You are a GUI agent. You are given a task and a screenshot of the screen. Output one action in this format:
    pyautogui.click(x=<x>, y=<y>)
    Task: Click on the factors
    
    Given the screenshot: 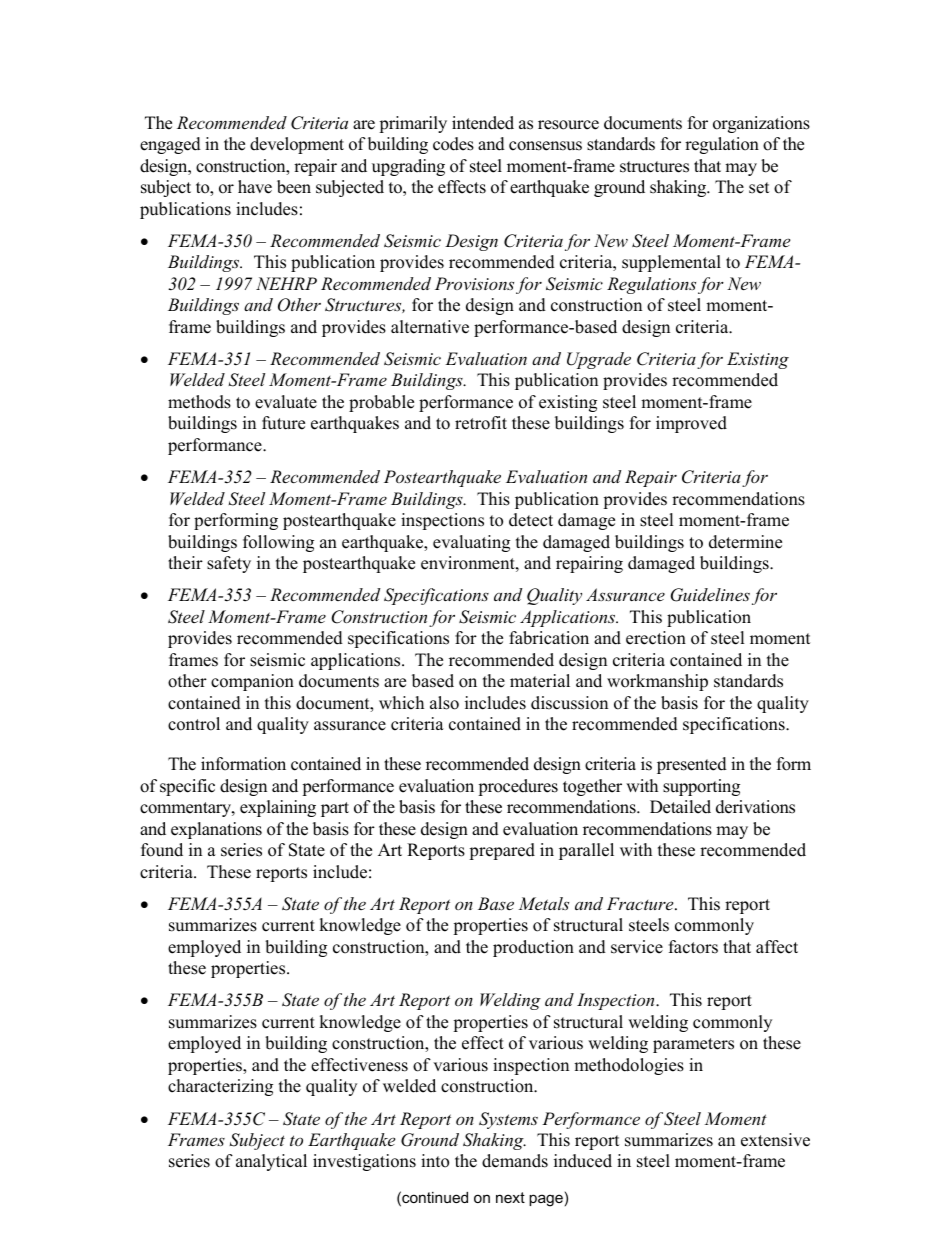 What is the action you would take?
    pyautogui.click(x=693, y=947)
